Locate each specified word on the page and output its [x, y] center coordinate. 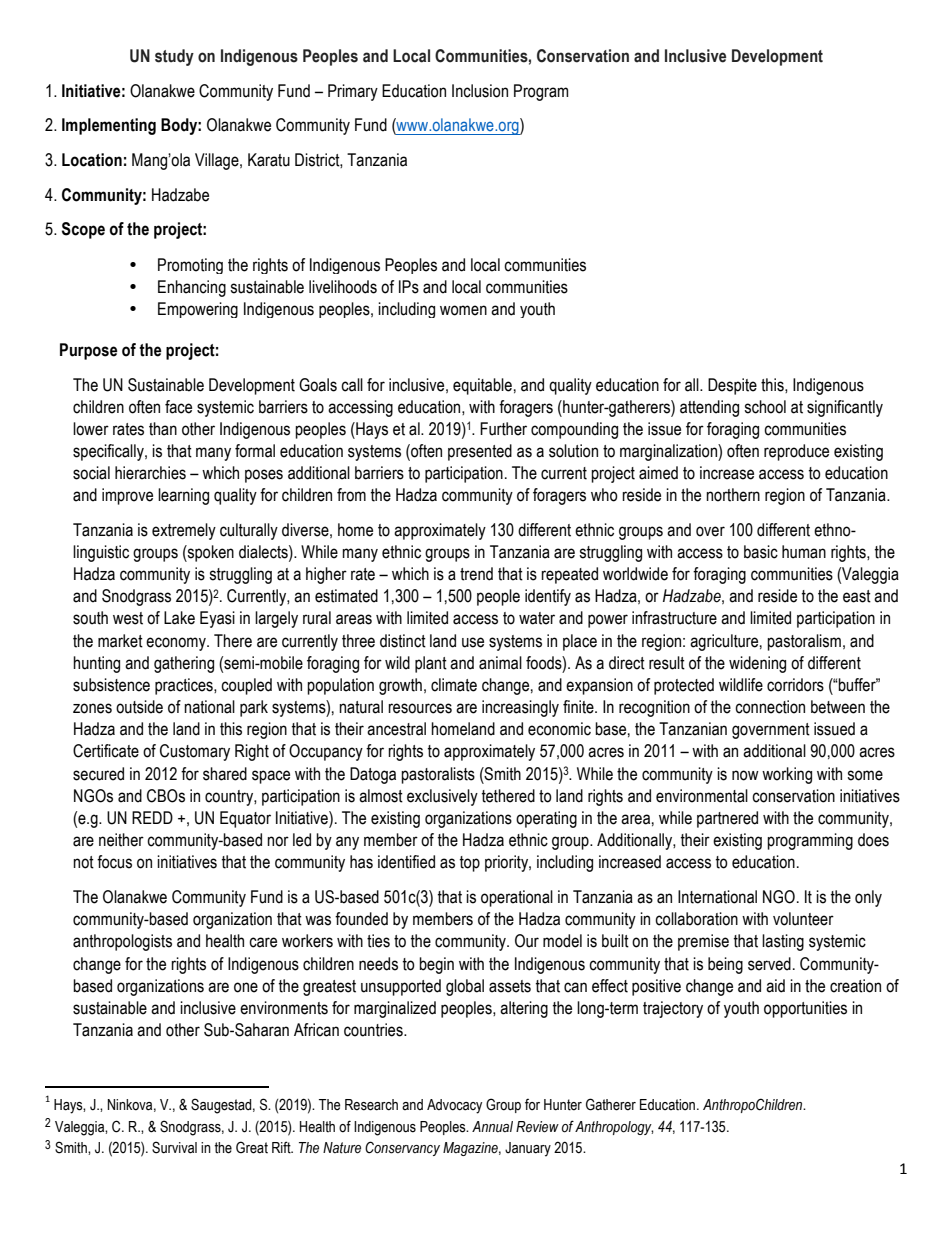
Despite [732, 386]
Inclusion [480, 91]
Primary [353, 92]
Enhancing [192, 288]
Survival [174, 1147]
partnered [727, 819]
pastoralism [804, 642]
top [470, 864]
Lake [179, 618]
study [174, 57]
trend [476, 574]
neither [121, 840]
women [463, 310]
